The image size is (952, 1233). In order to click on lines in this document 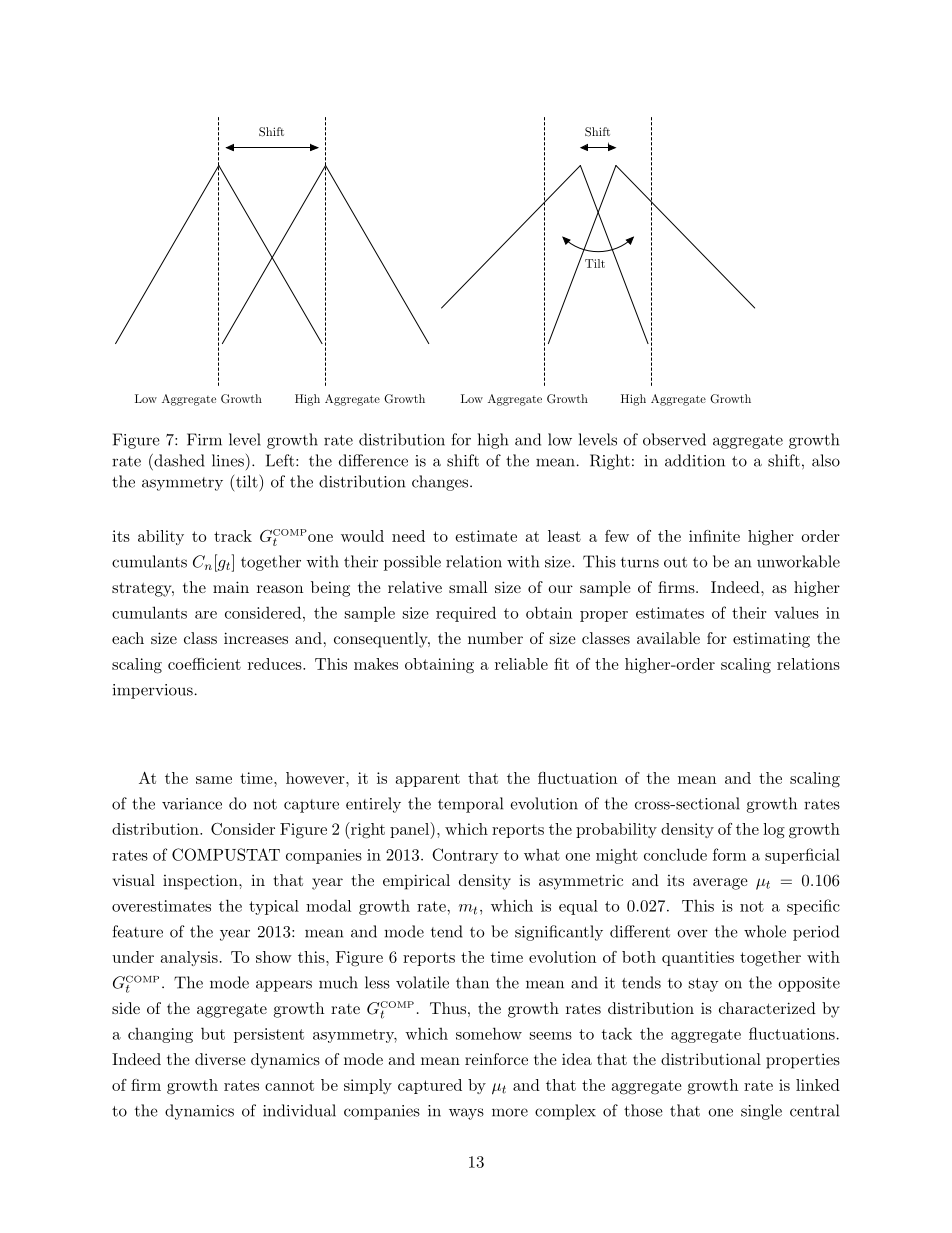, I will do `click(228, 460)`.
